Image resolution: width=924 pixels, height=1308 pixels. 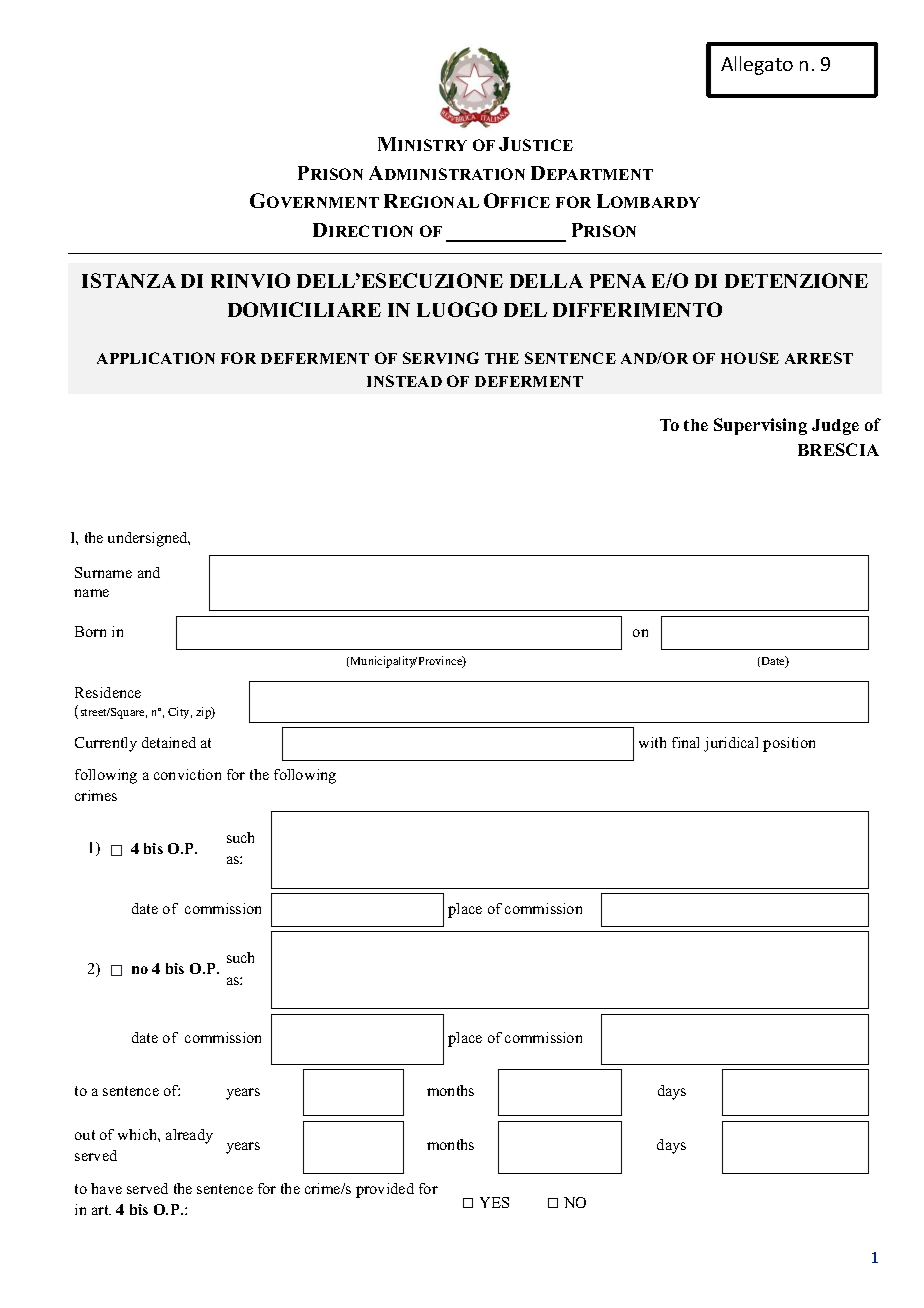 I want to click on already, so click(x=189, y=1136).
